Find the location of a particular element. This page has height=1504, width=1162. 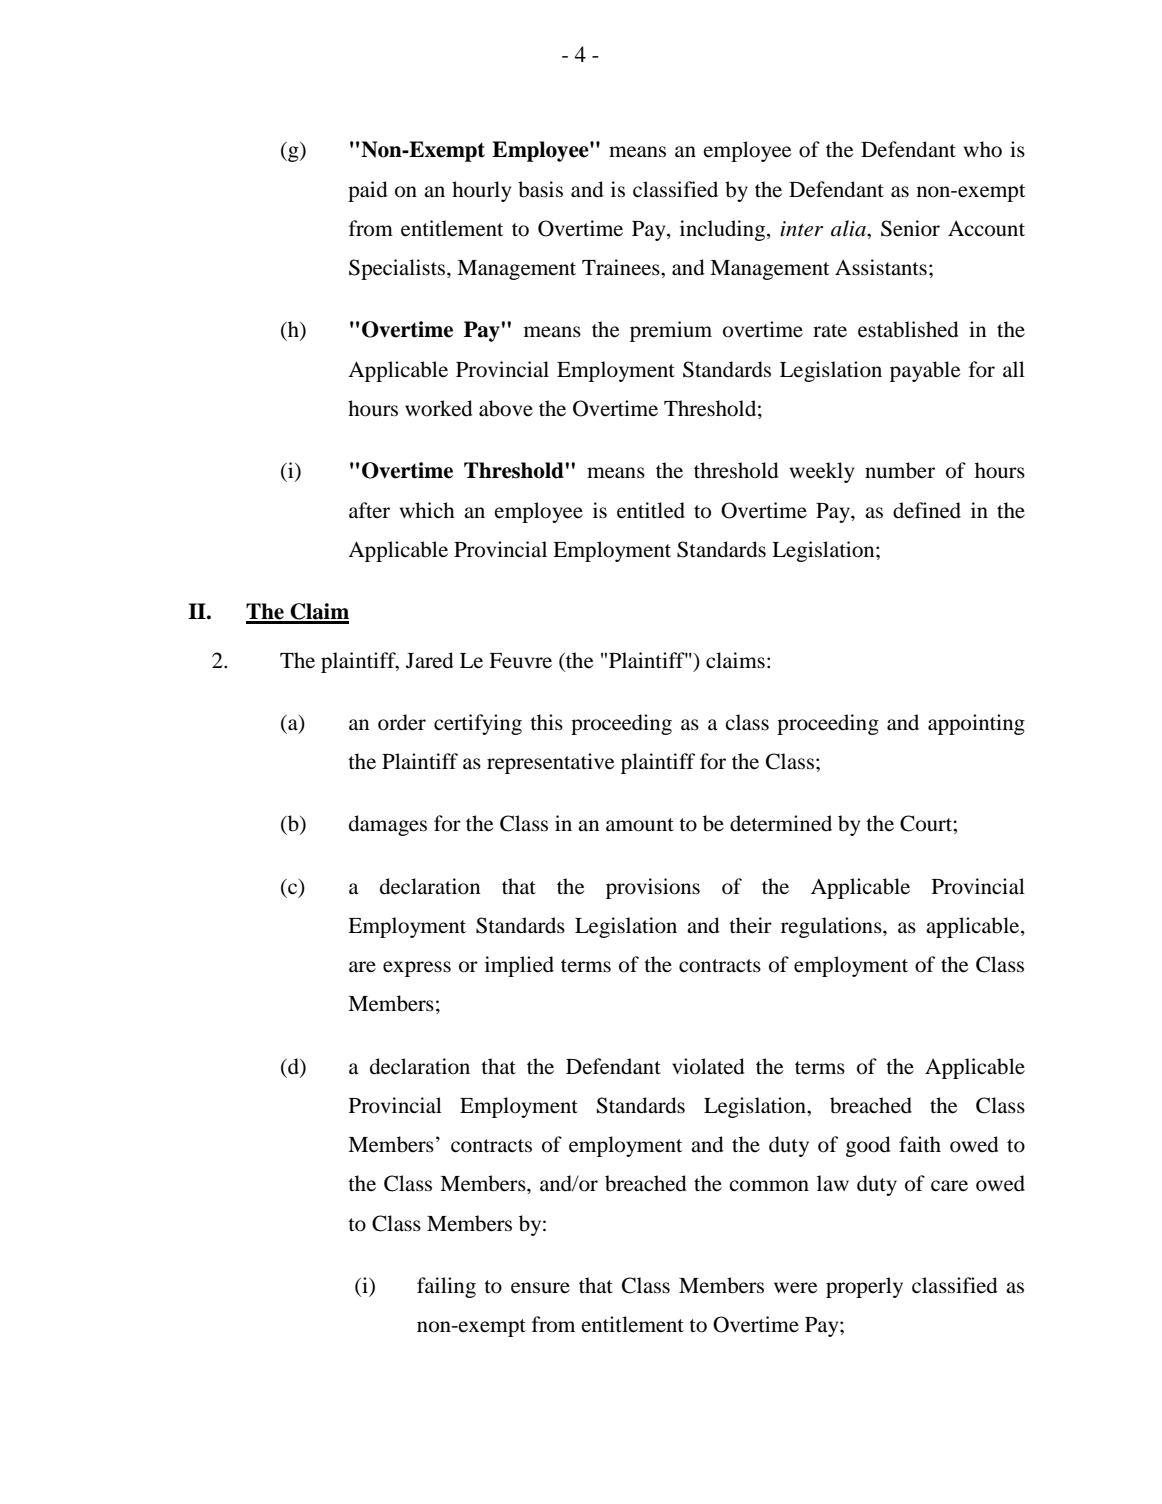

certifying is located at coordinates (478, 724).
